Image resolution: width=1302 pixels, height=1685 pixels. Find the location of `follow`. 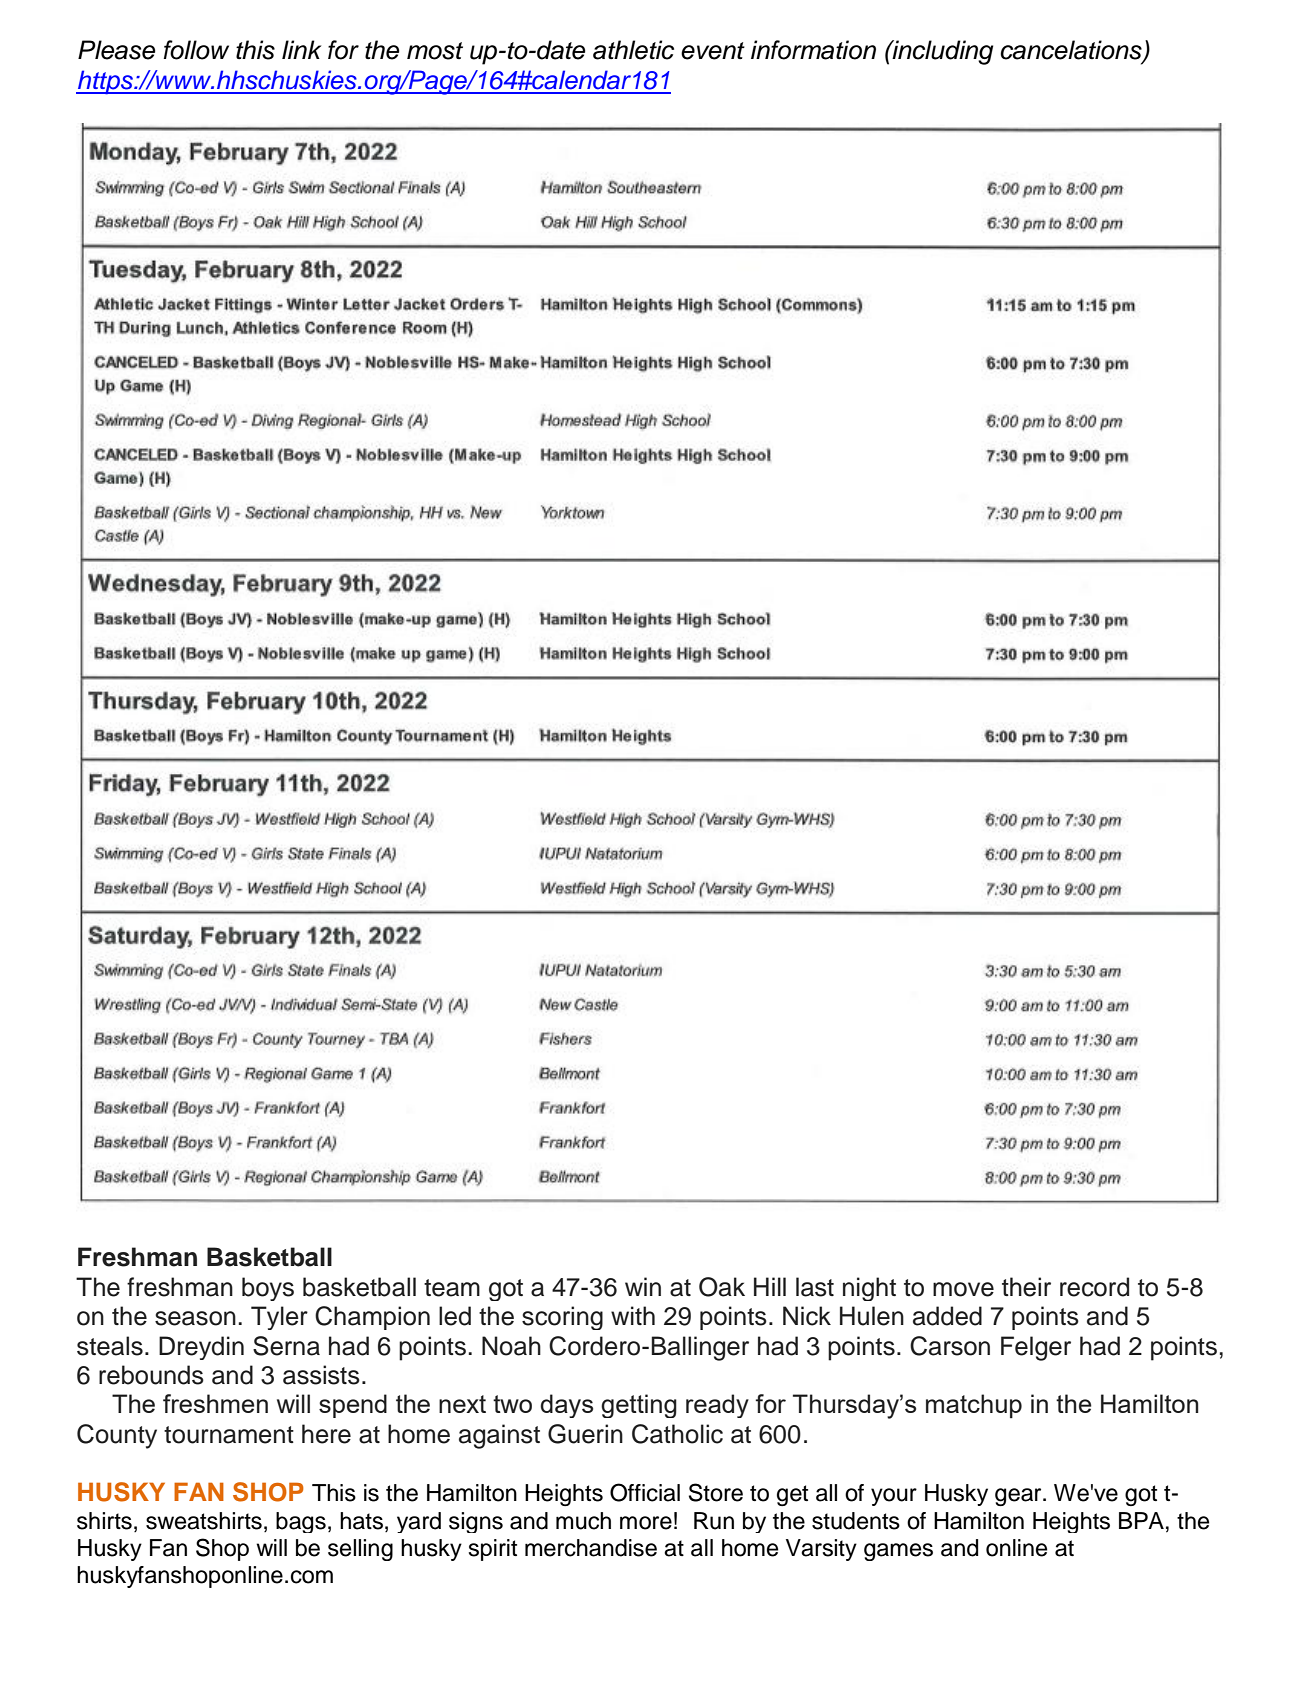

follow is located at coordinates (196, 50).
